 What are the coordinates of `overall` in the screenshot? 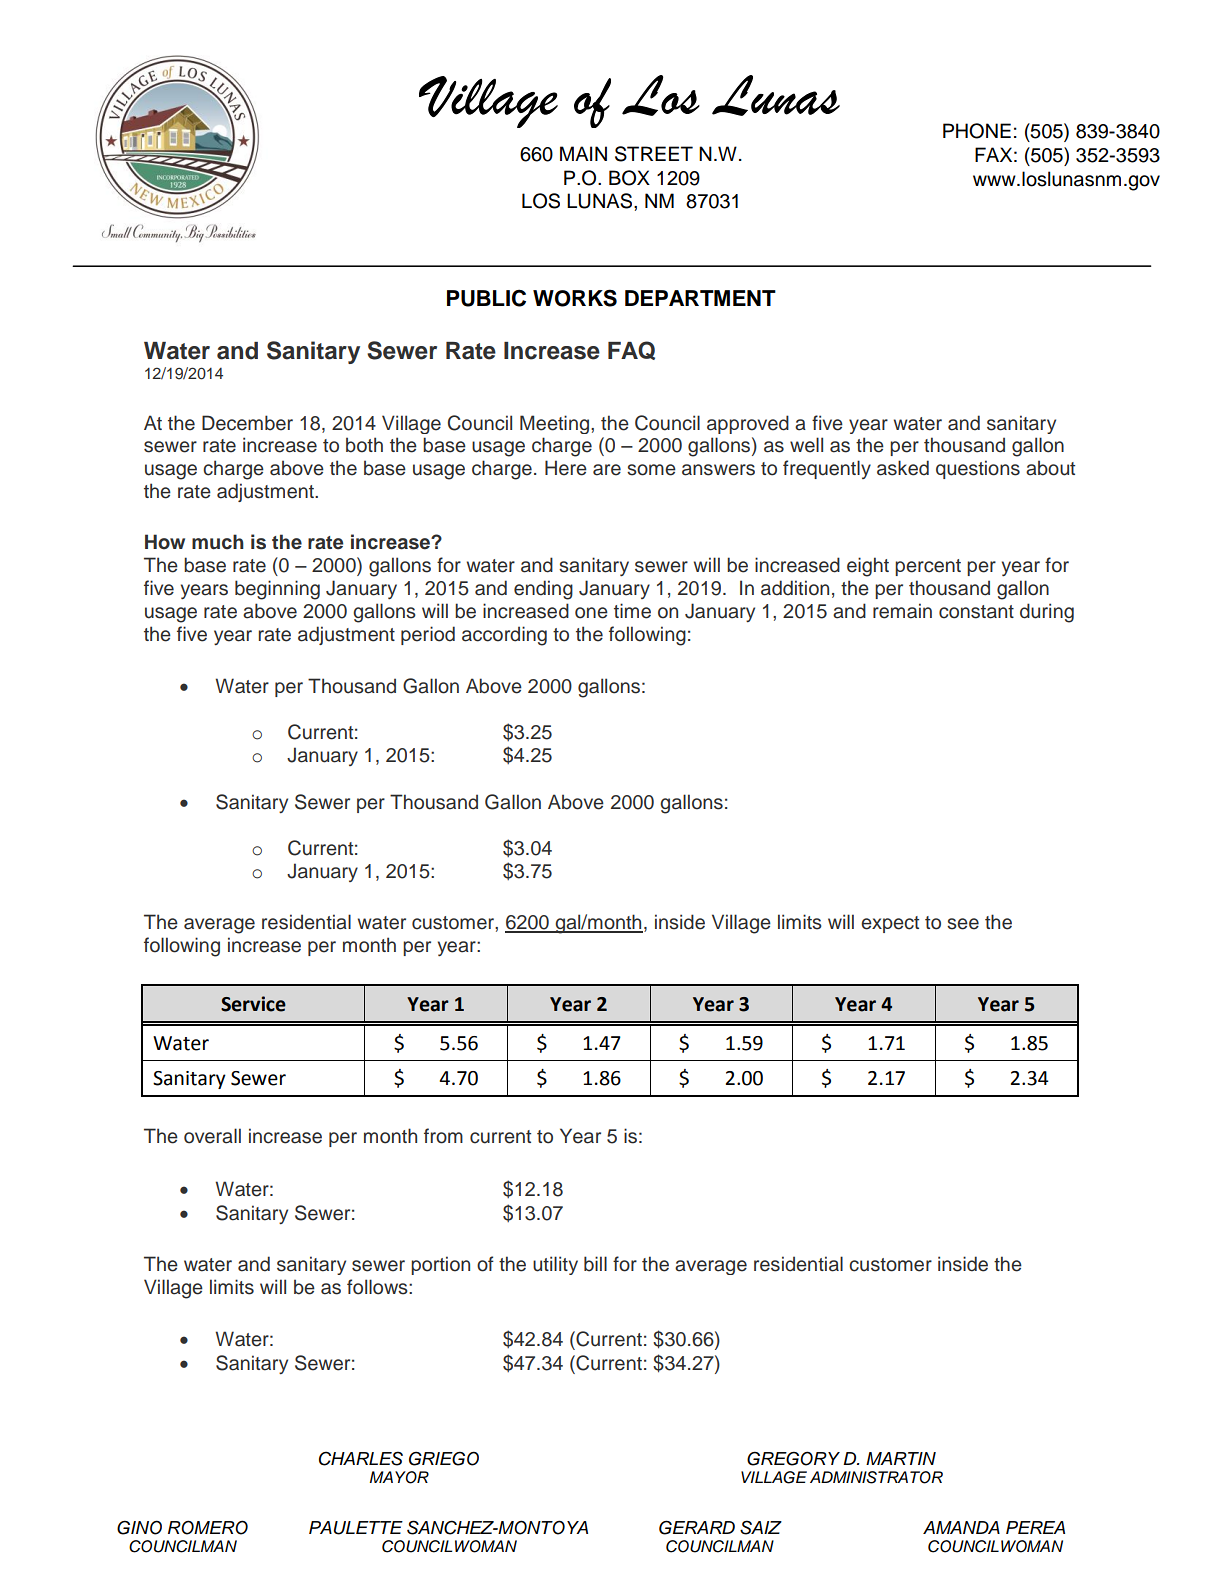 It's located at (212, 1136).
